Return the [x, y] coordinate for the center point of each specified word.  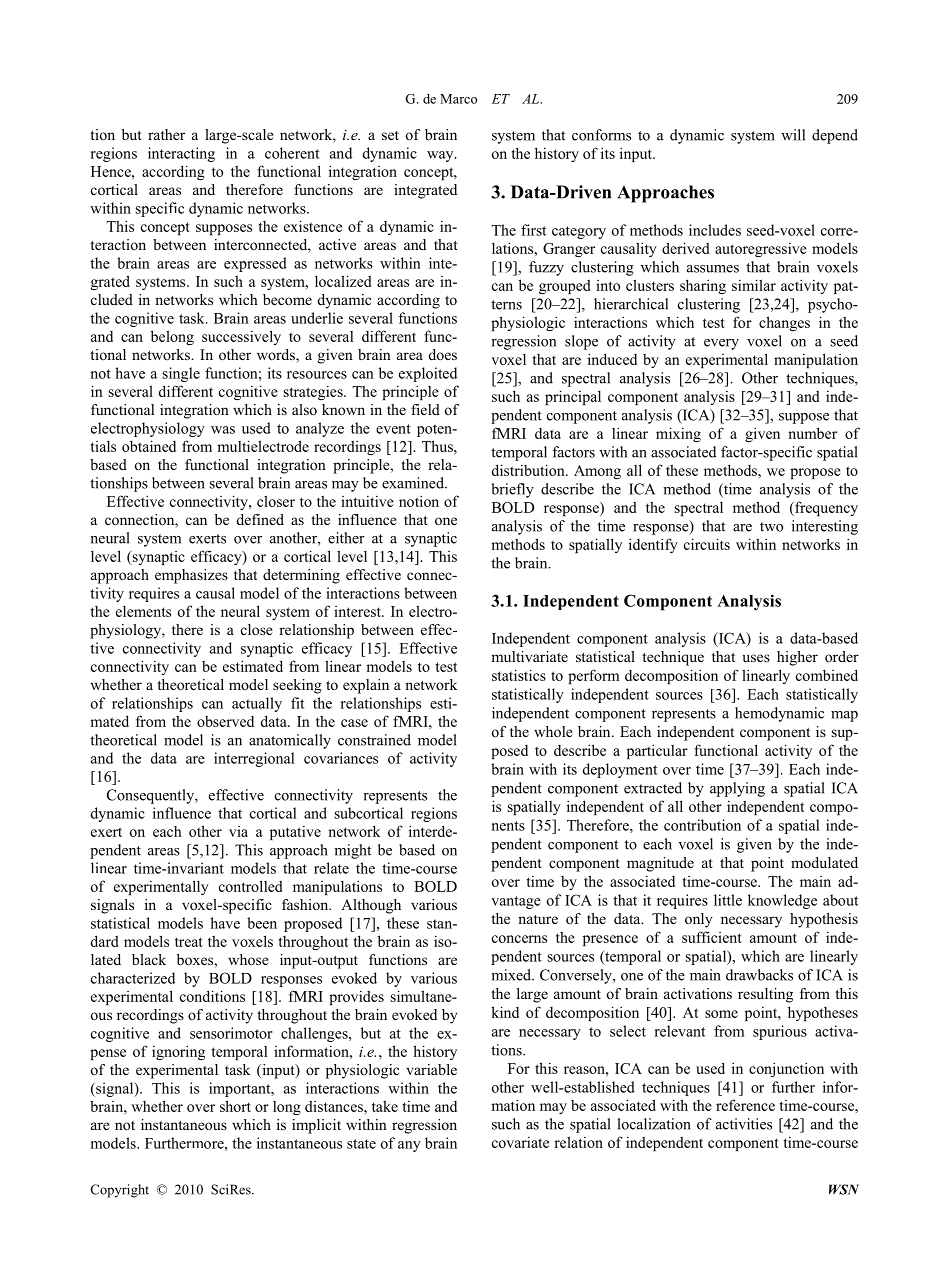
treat [189, 942]
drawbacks [759, 975]
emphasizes [191, 576]
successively [241, 337]
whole [553, 731]
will [793, 135]
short [235, 1106]
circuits [707, 544]
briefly [513, 490]
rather [166, 134]
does [443, 354]
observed [225, 721]
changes [784, 323]
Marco [458, 99]
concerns [519, 939]
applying [737, 789]
